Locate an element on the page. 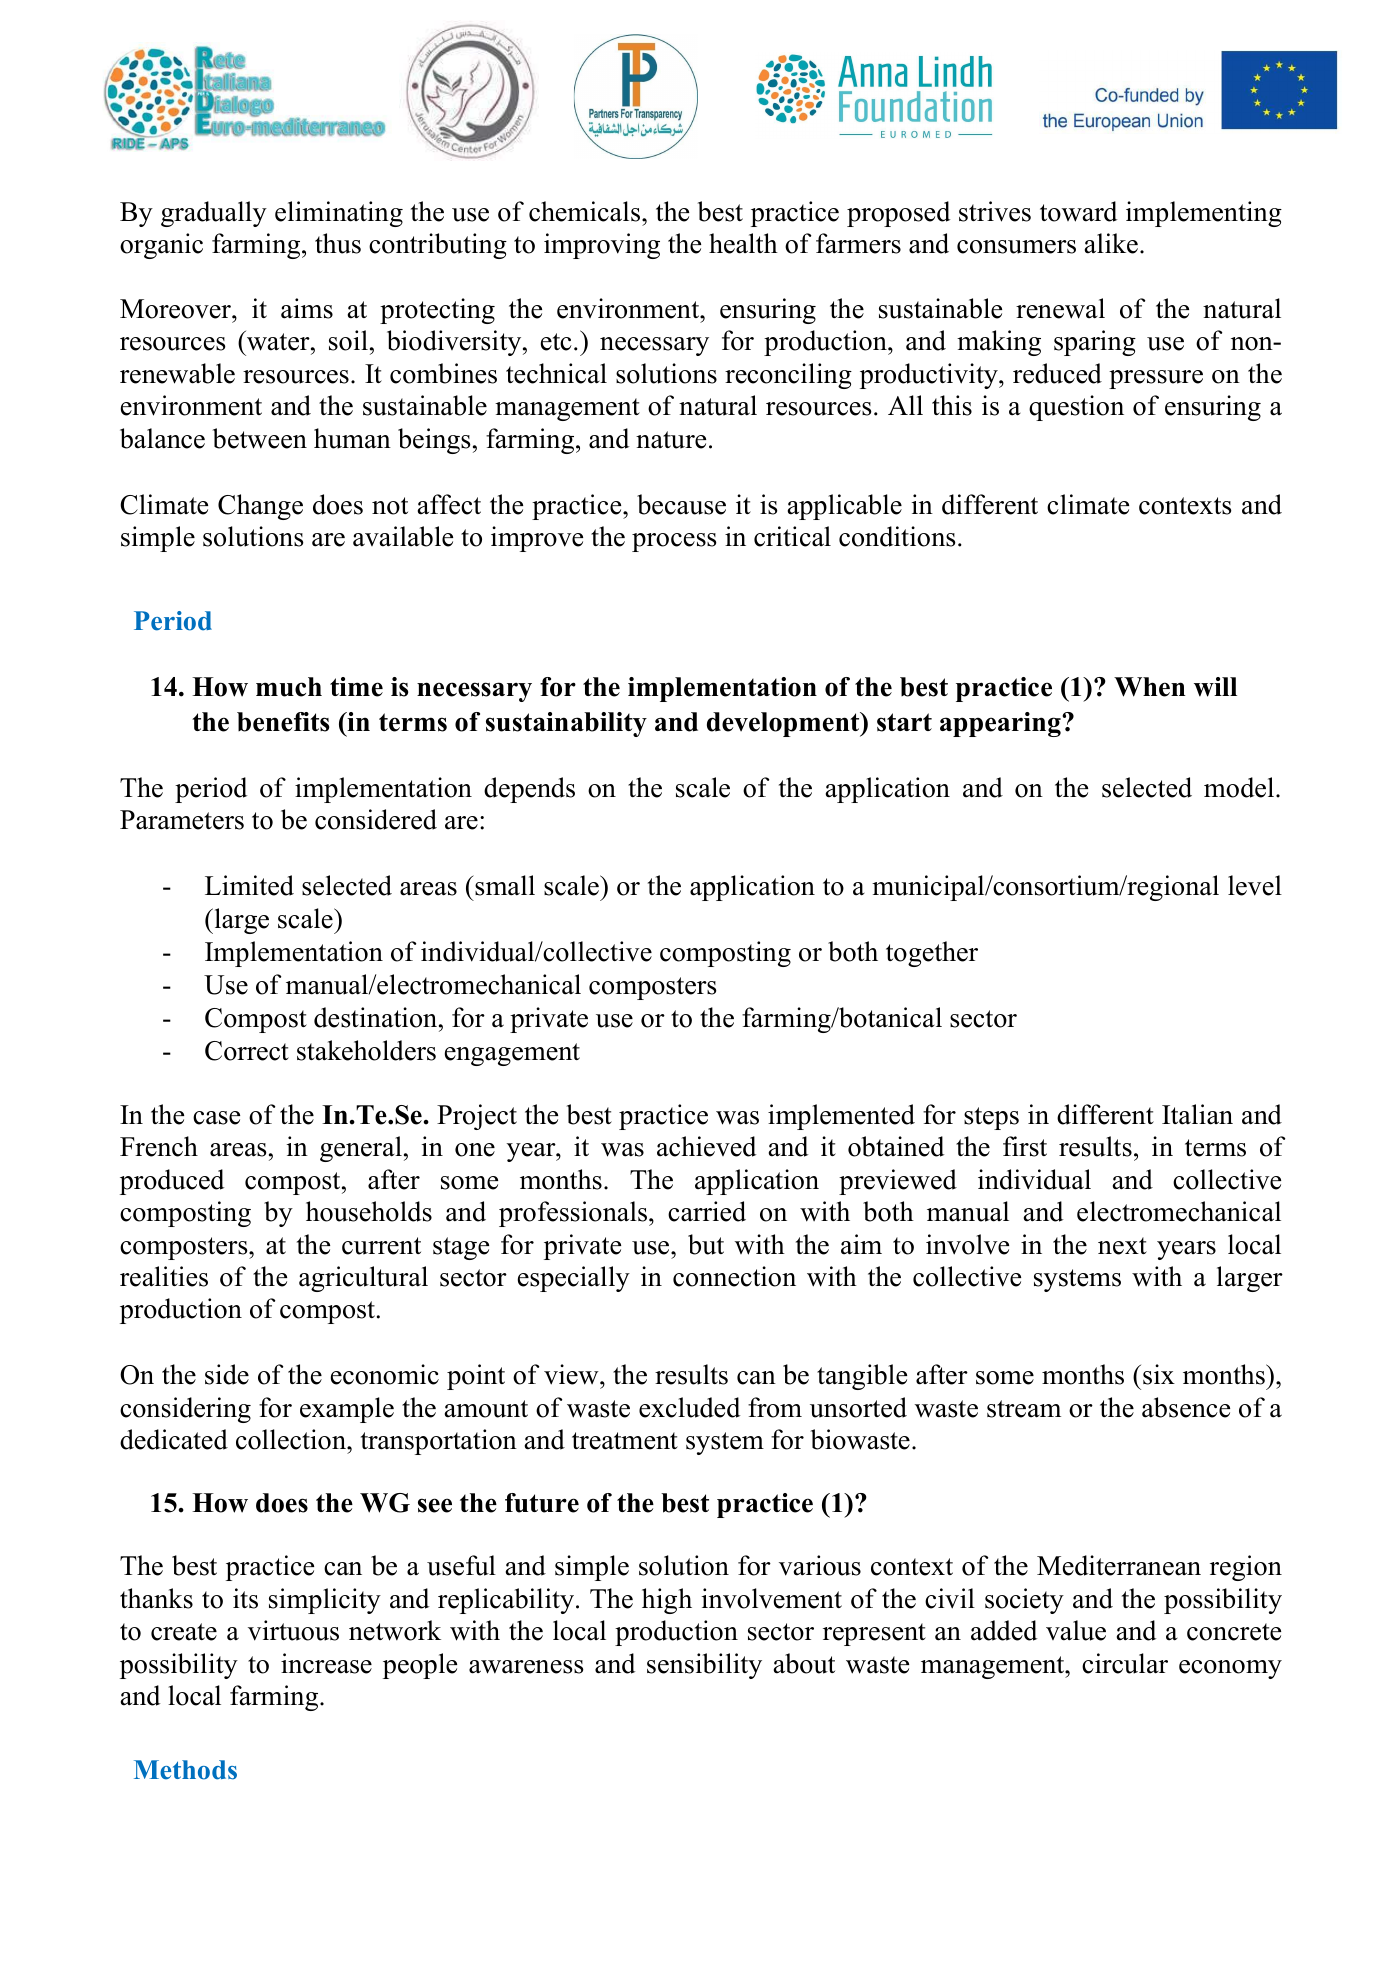  engagement is located at coordinates (512, 1054).
